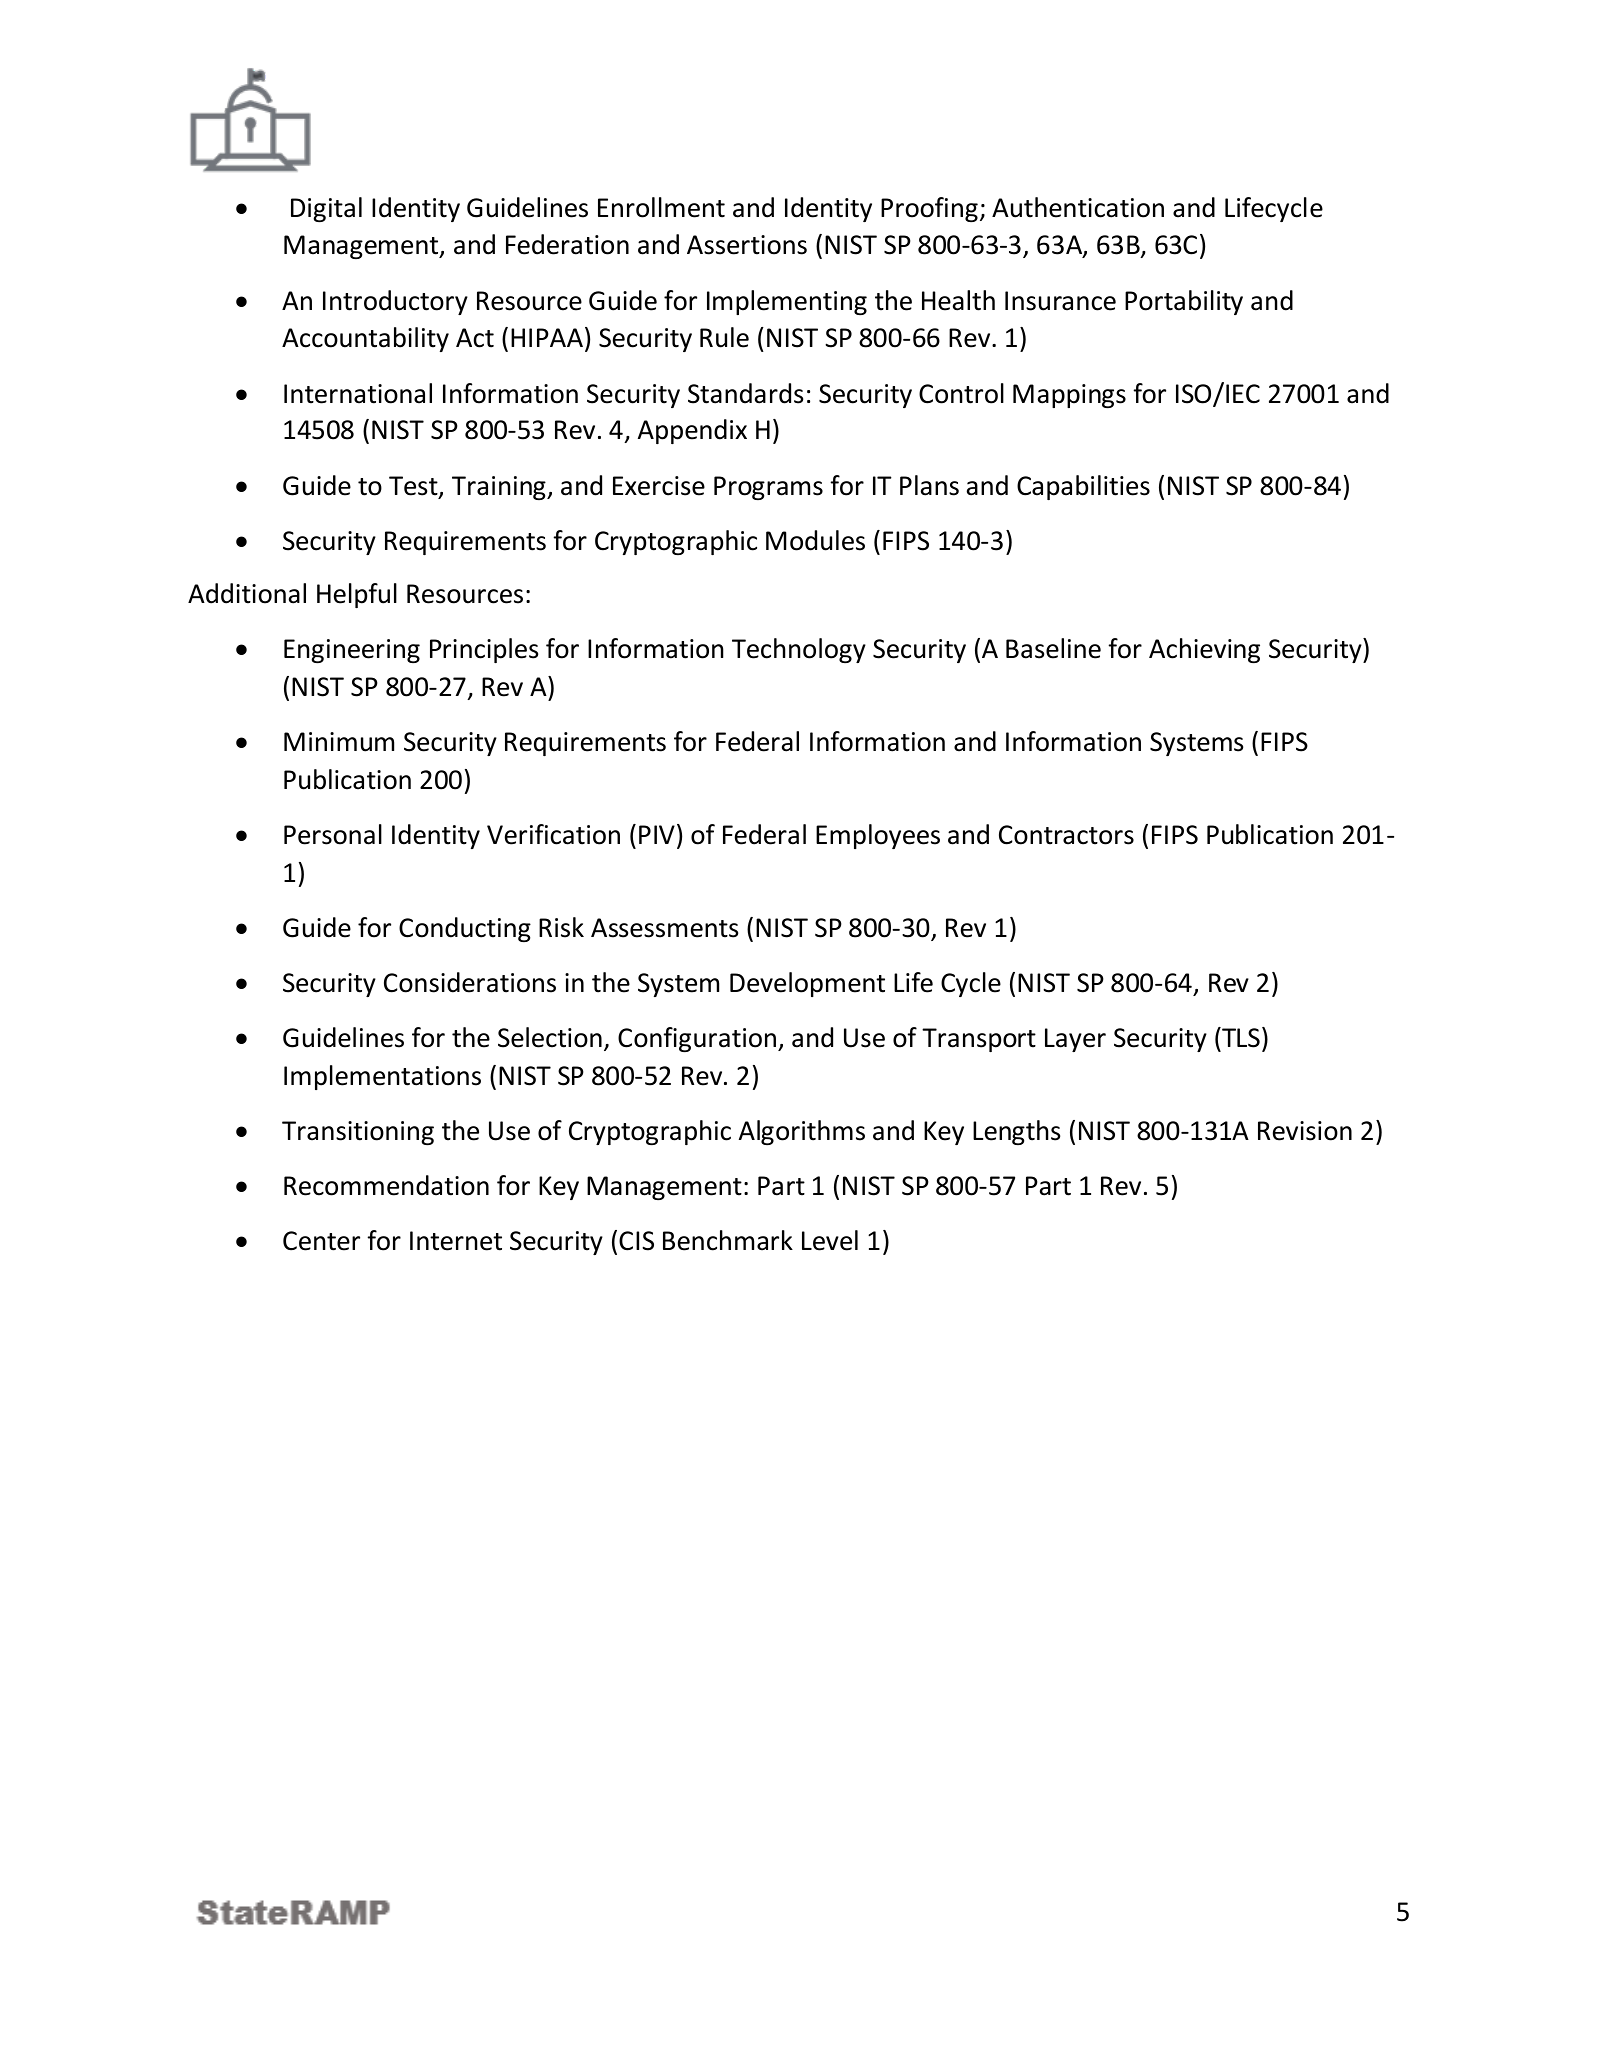 The height and width of the image is (2066, 1597). Describe the element at coordinates (815, 540) in the image. I see `Modules` at that location.
